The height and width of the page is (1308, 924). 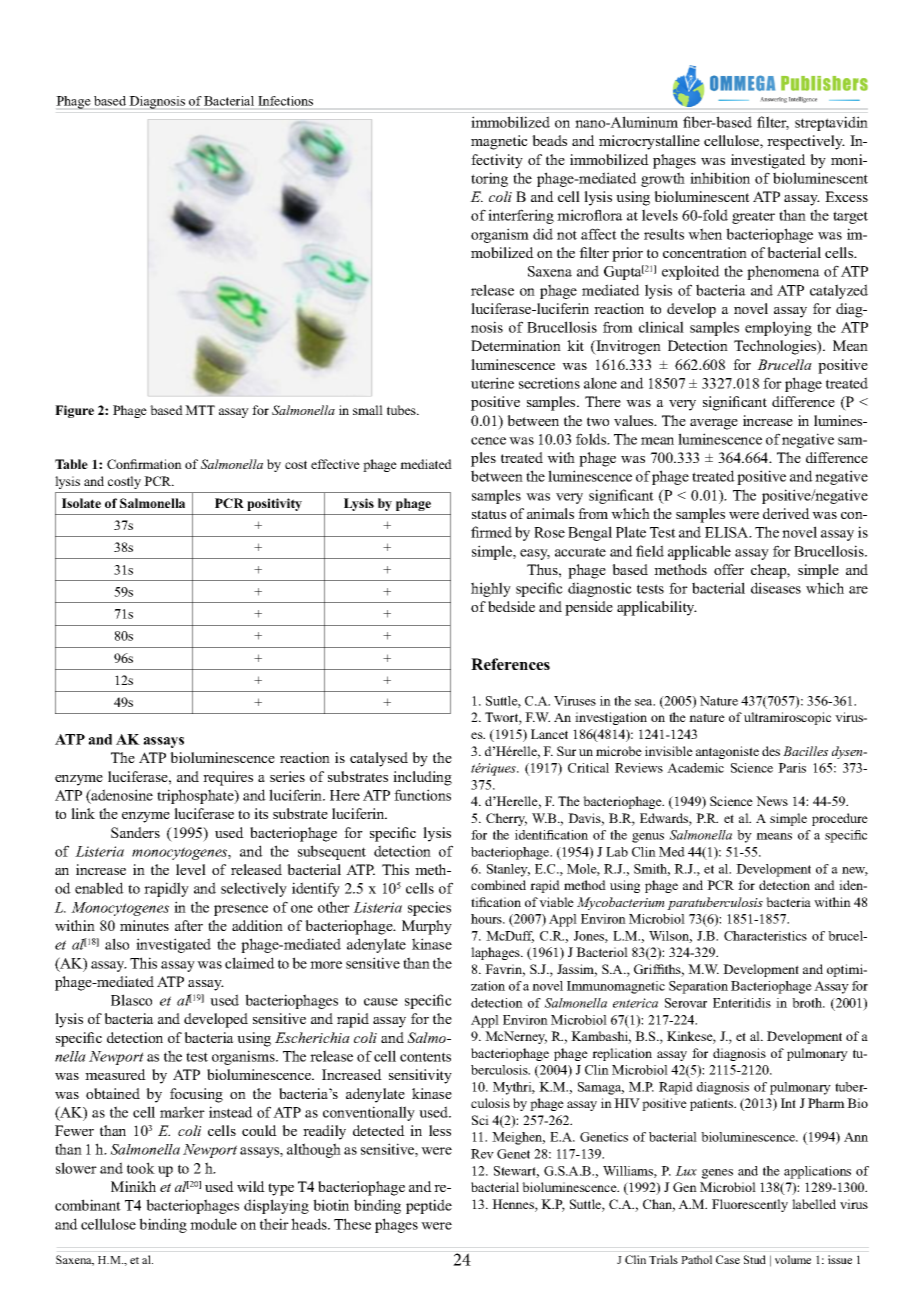 What do you see at coordinates (806, 142) in the page?
I see `respectively` at bounding box center [806, 142].
